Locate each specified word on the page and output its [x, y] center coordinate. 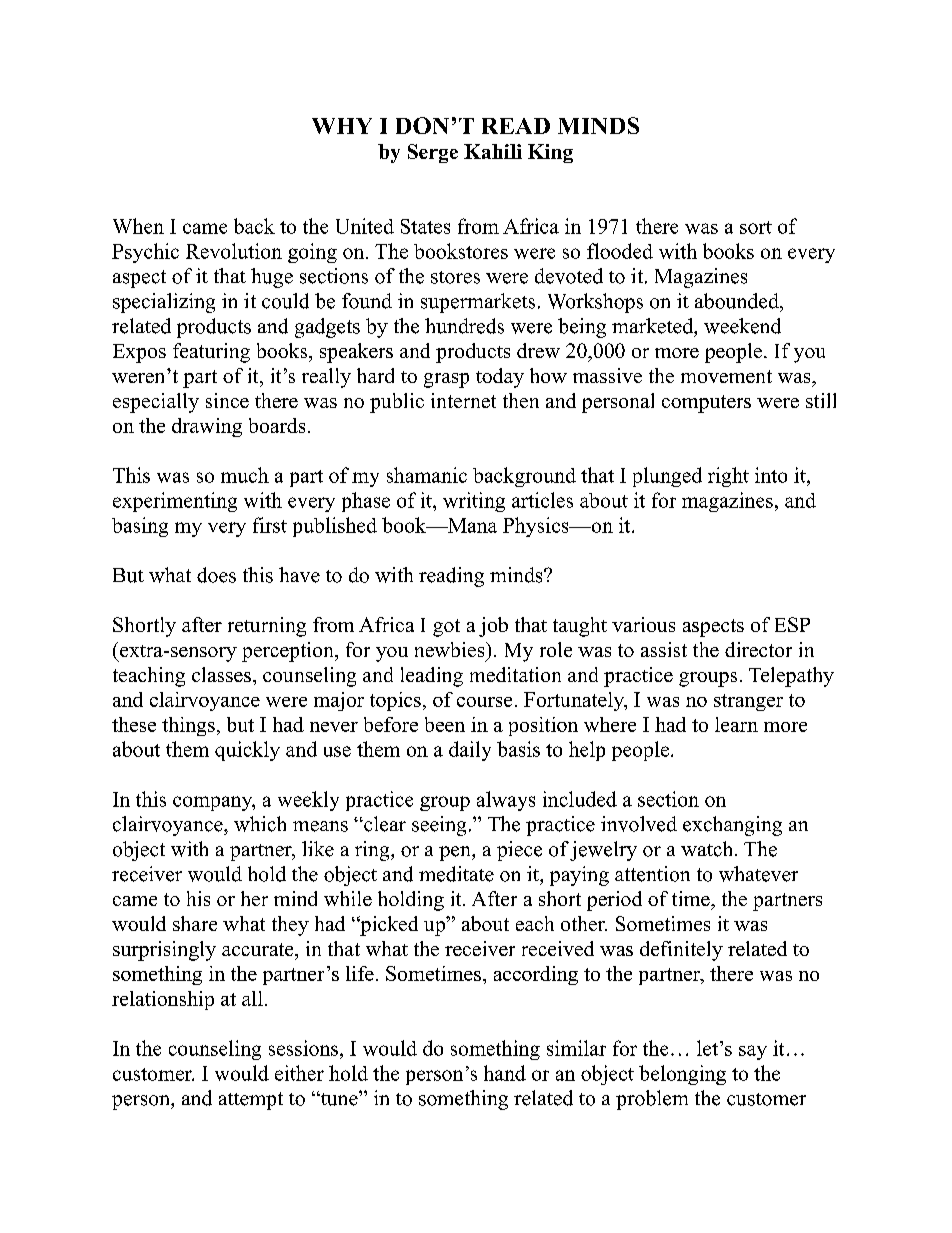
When [138, 226]
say [753, 1052]
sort [756, 227]
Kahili [493, 151]
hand [505, 1073]
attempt [251, 1101]
